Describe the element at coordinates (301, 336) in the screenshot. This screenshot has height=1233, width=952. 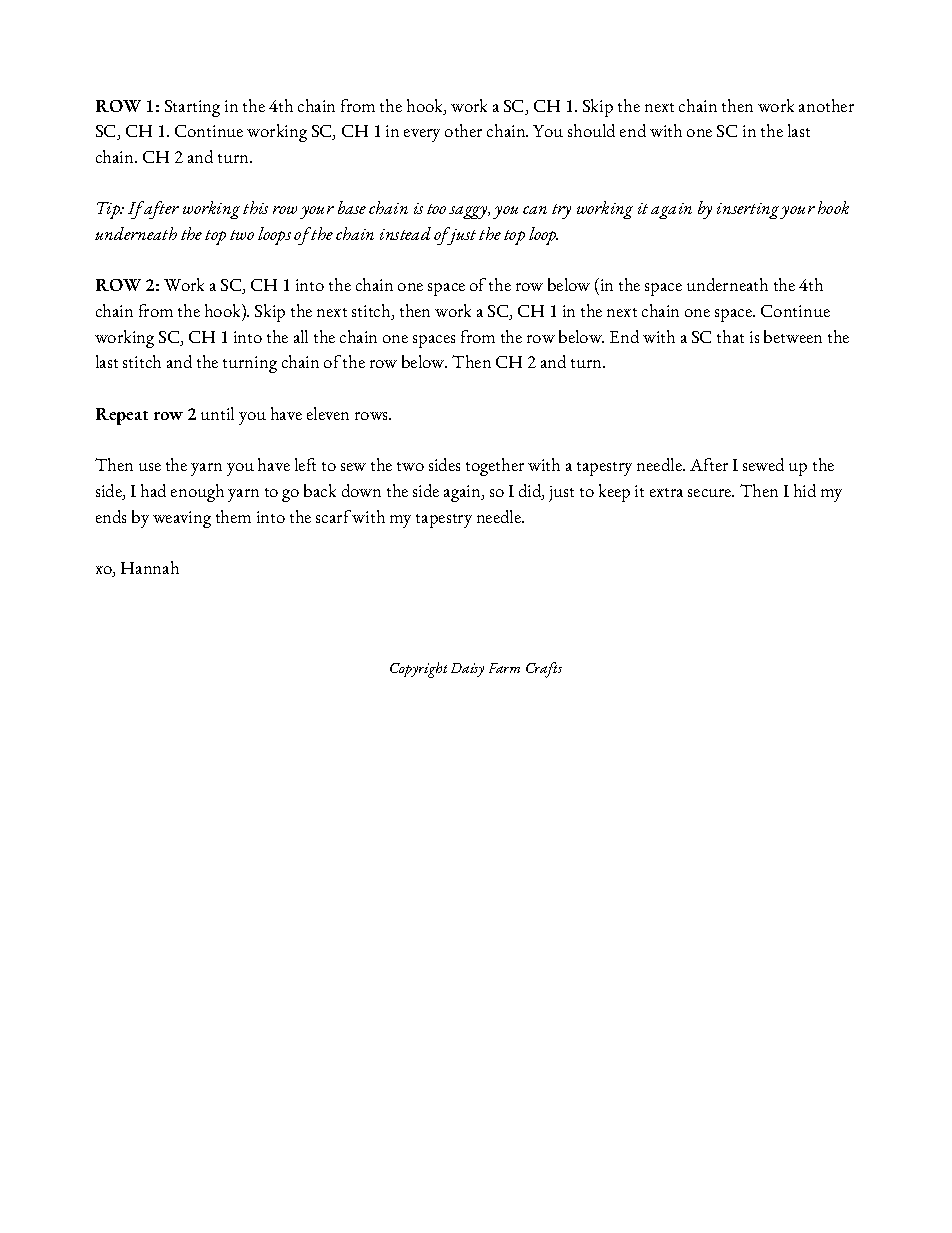
I see `all` at that location.
